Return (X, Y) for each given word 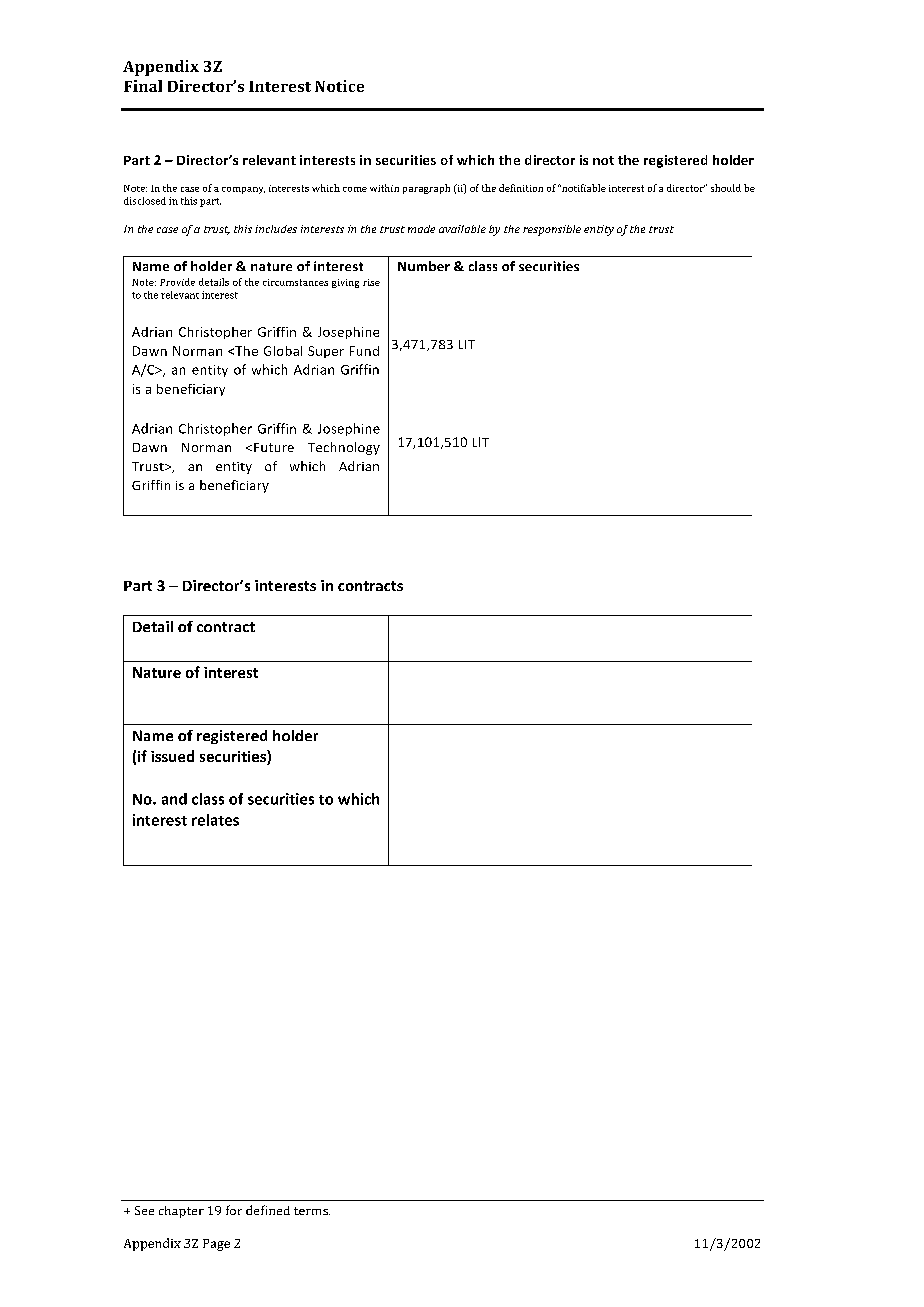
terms (312, 1211)
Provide (177, 282)
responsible (552, 230)
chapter (181, 1212)
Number (424, 266)
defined (268, 1210)
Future (274, 447)
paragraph (426, 189)
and (174, 799)
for (234, 1210)
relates (215, 820)
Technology (344, 448)
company (243, 190)
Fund (364, 351)
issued (172, 756)
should (726, 188)
